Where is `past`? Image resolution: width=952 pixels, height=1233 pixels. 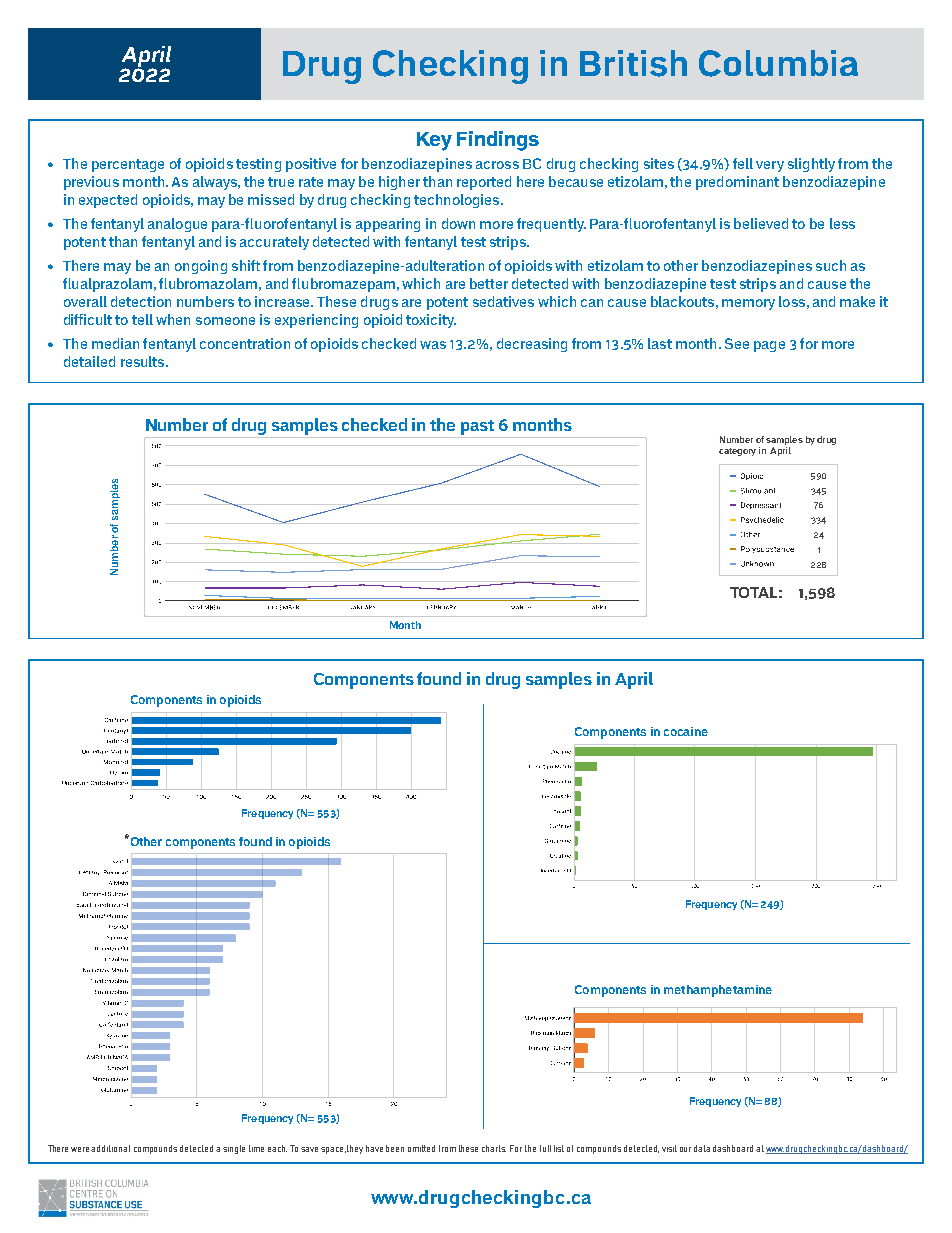 past is located at coordinates (477, 427).
